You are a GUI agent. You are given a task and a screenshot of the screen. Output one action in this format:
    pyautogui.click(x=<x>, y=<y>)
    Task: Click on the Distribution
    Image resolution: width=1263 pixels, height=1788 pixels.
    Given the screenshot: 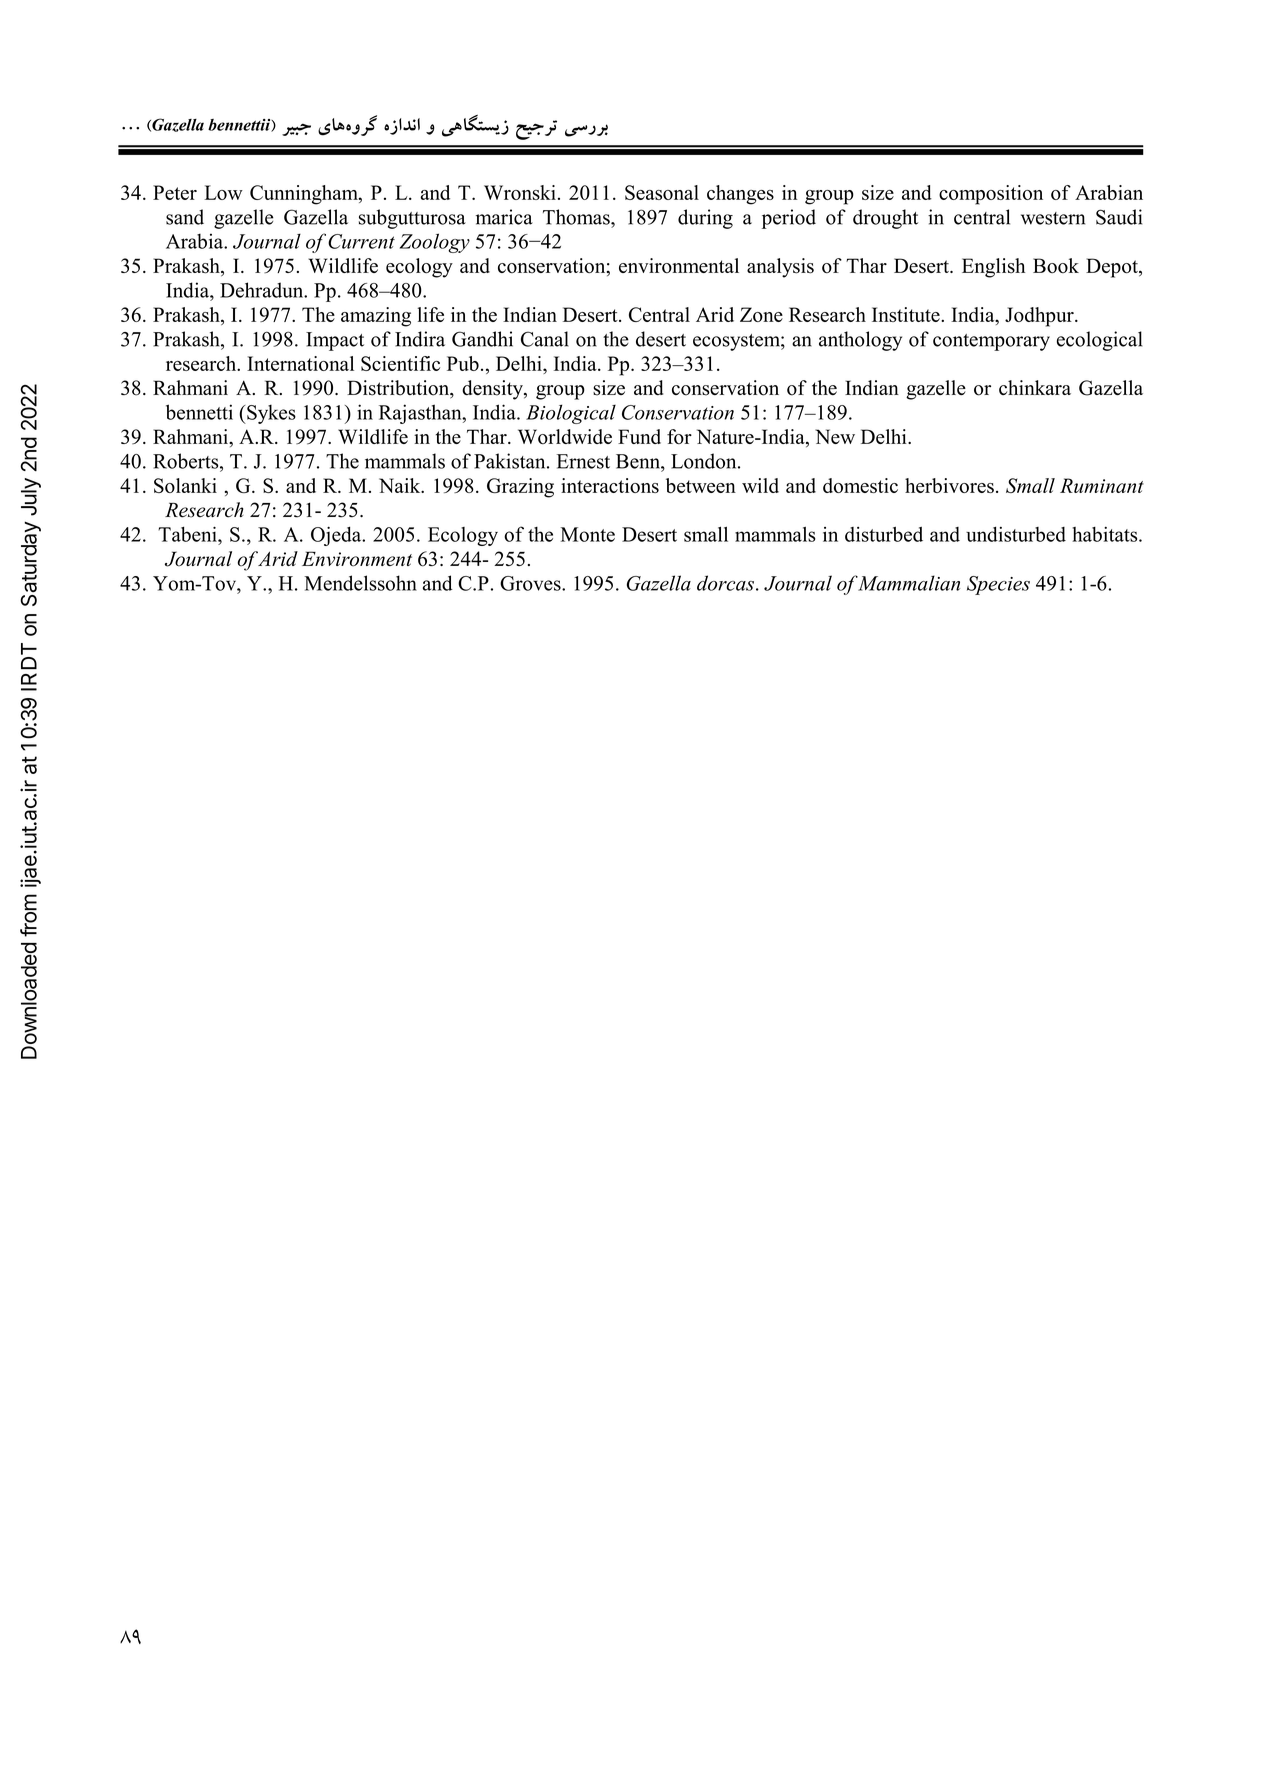 What is the action you would take?
    pyautogui.click(x=399, y=389)
